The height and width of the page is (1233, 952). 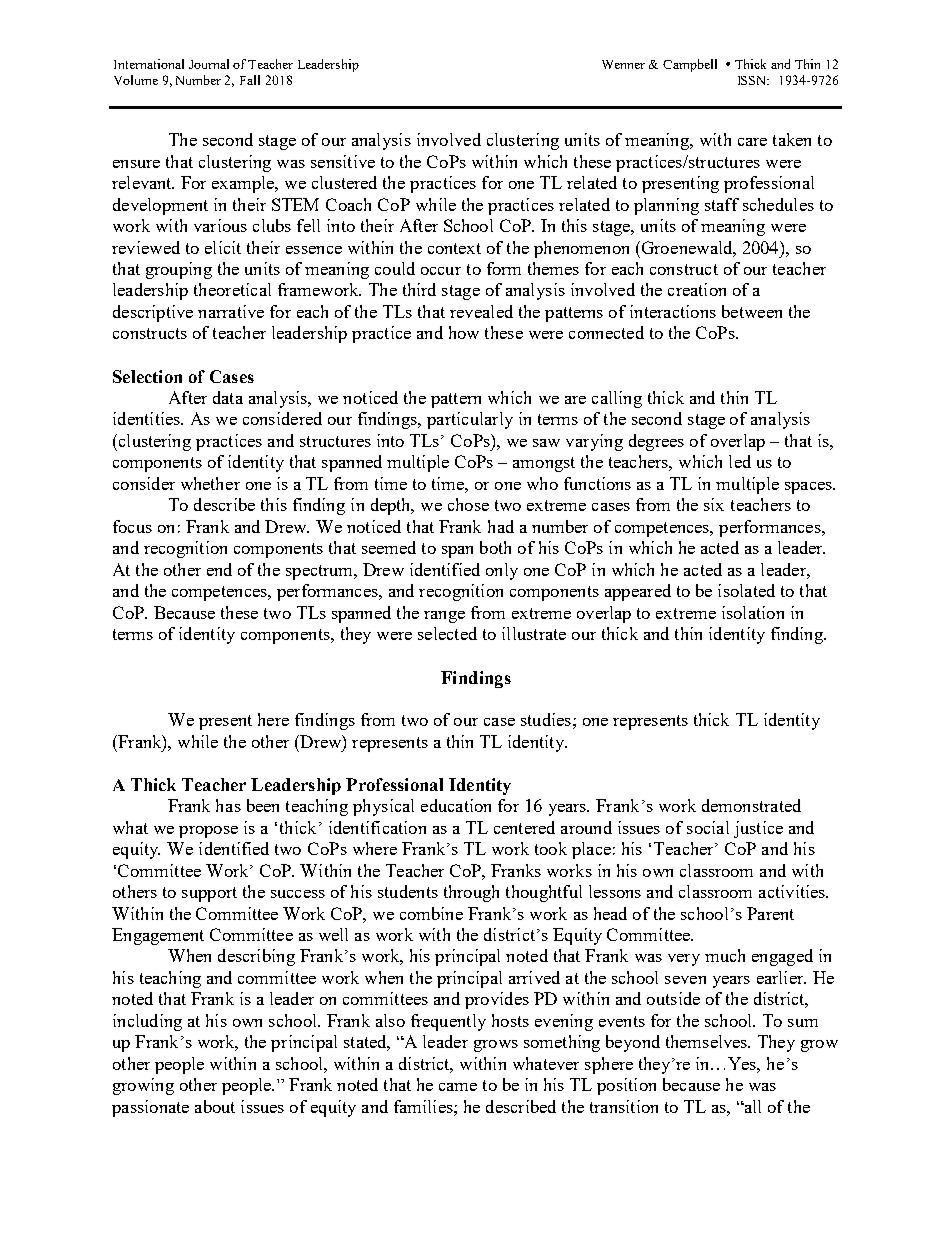 I want to click on creation, so click(x=697, y=289).
